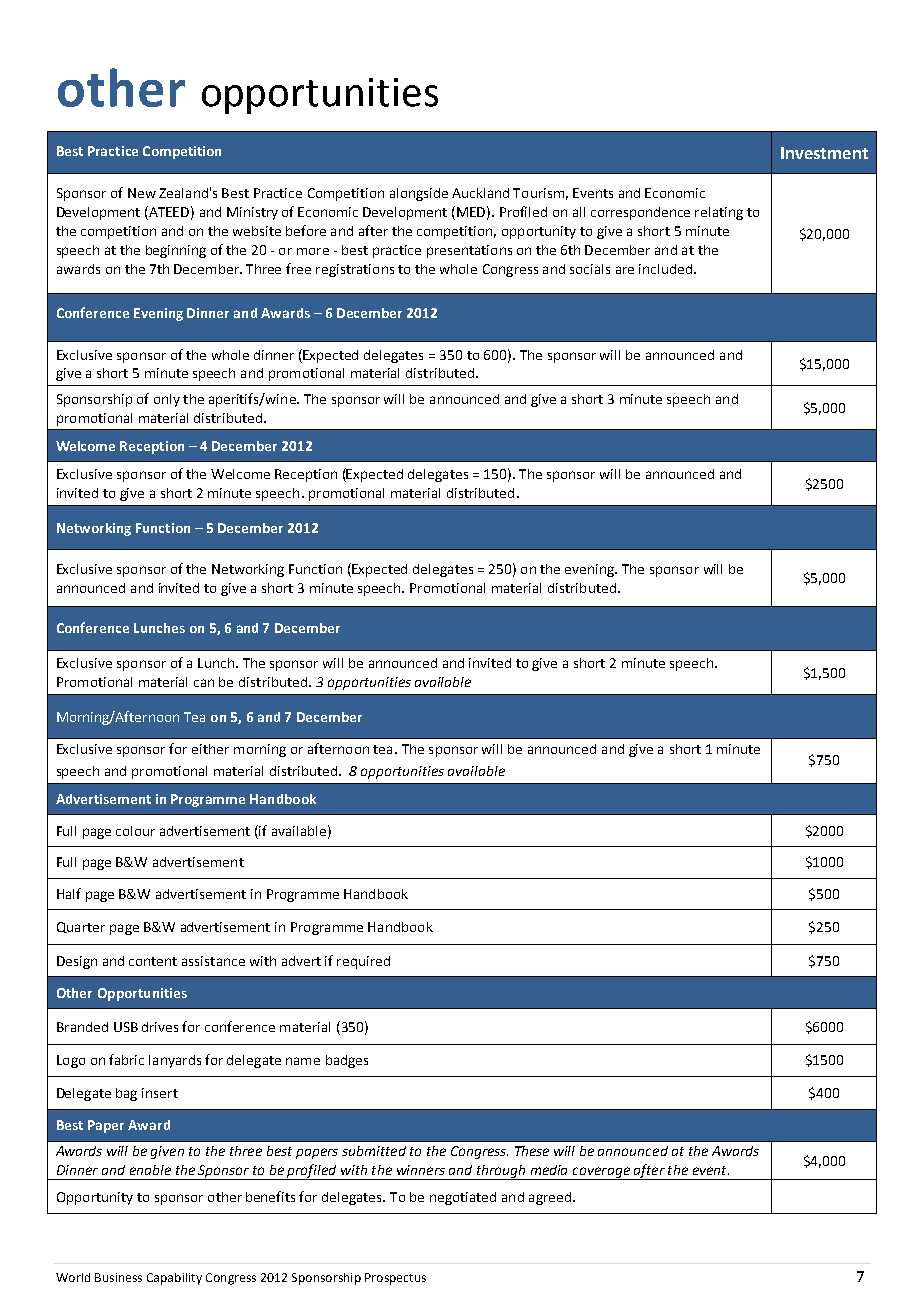 This screenshot has width=924, height=1308. Describe the element at coordinates (204, 683) in the screenshot. I see `can` at that location.
